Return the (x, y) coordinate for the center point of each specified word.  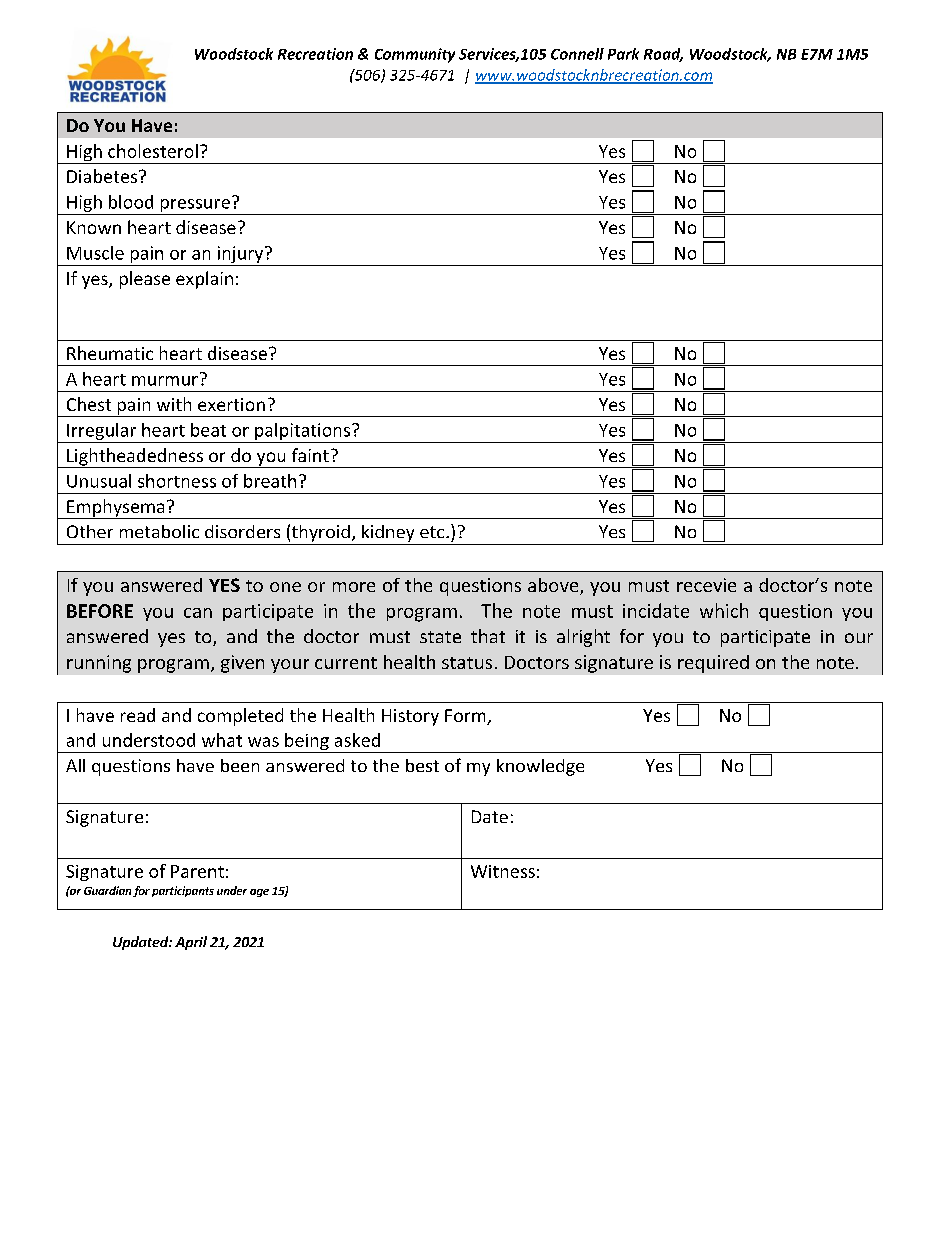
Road (663, 55)
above (554, 586)
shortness (177, 481)
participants (183, 891)
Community (415, 55)
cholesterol (153, 151)
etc (433, 532)
